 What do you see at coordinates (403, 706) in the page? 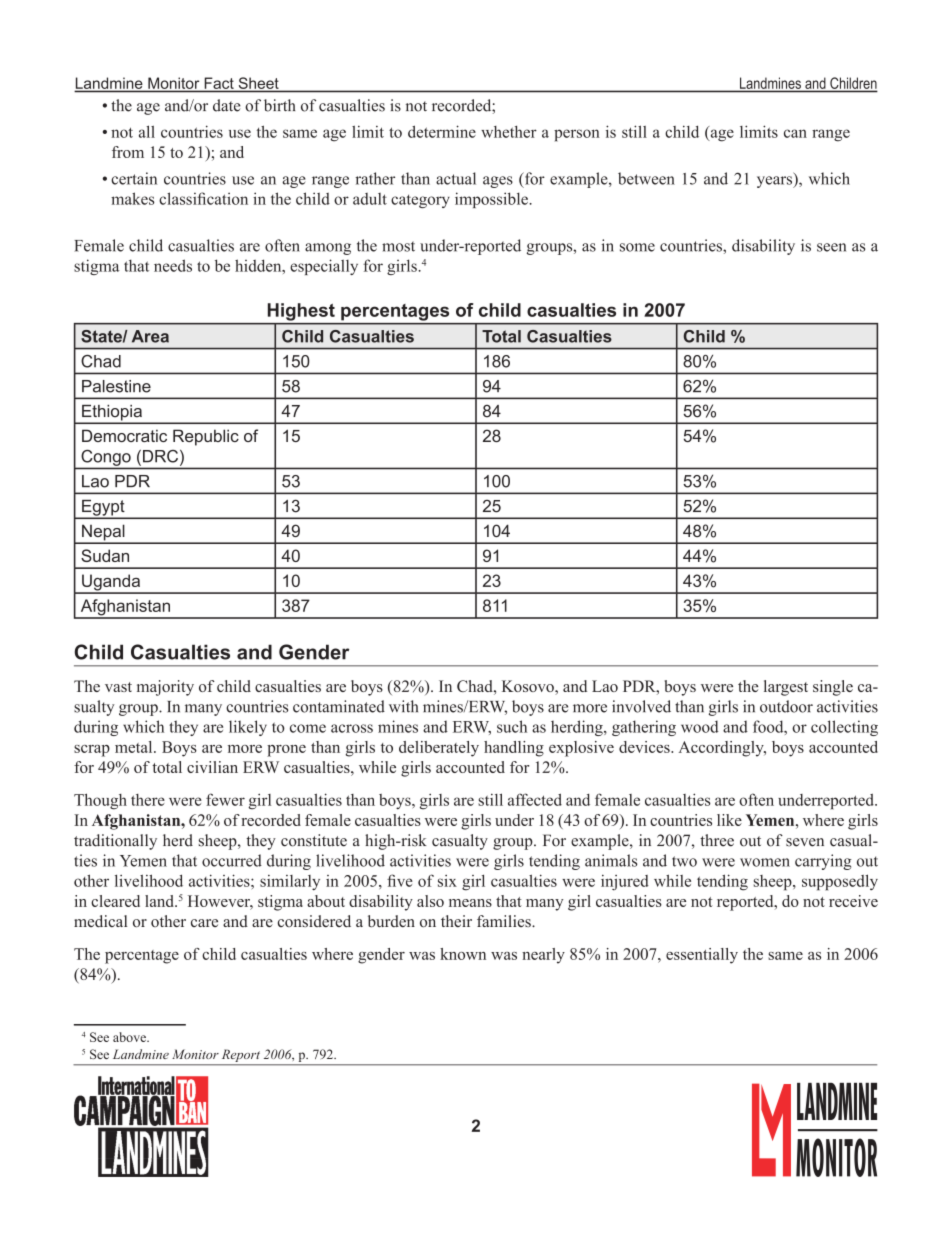
I see `with` at bounding box center [403, 706].
